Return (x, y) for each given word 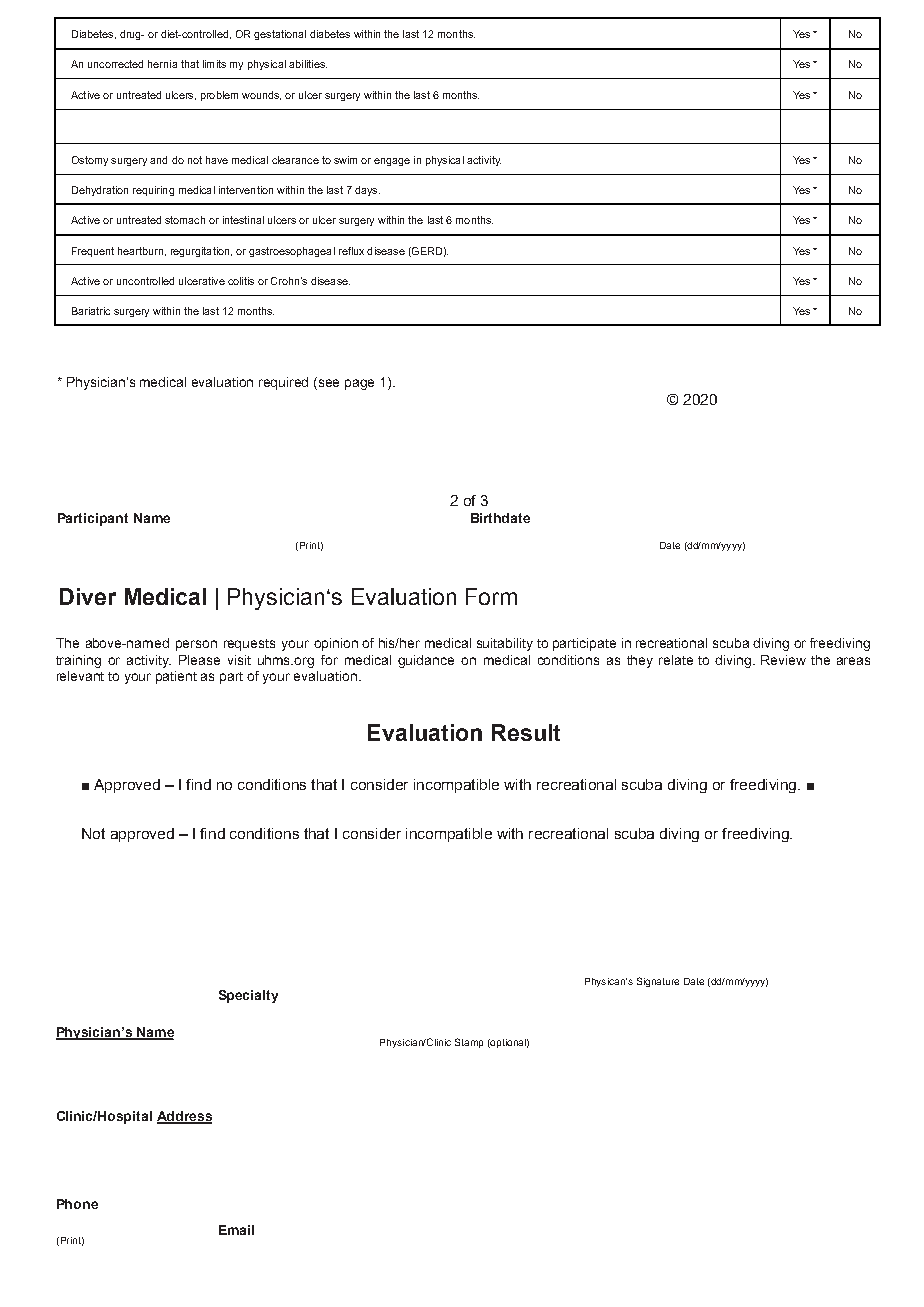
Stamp (469, 1043)
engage (392, 162)
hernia (162, 64)
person (196, 645)
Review (783, 660)
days (367, 191)
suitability (505, 644)
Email (236, 1230)
